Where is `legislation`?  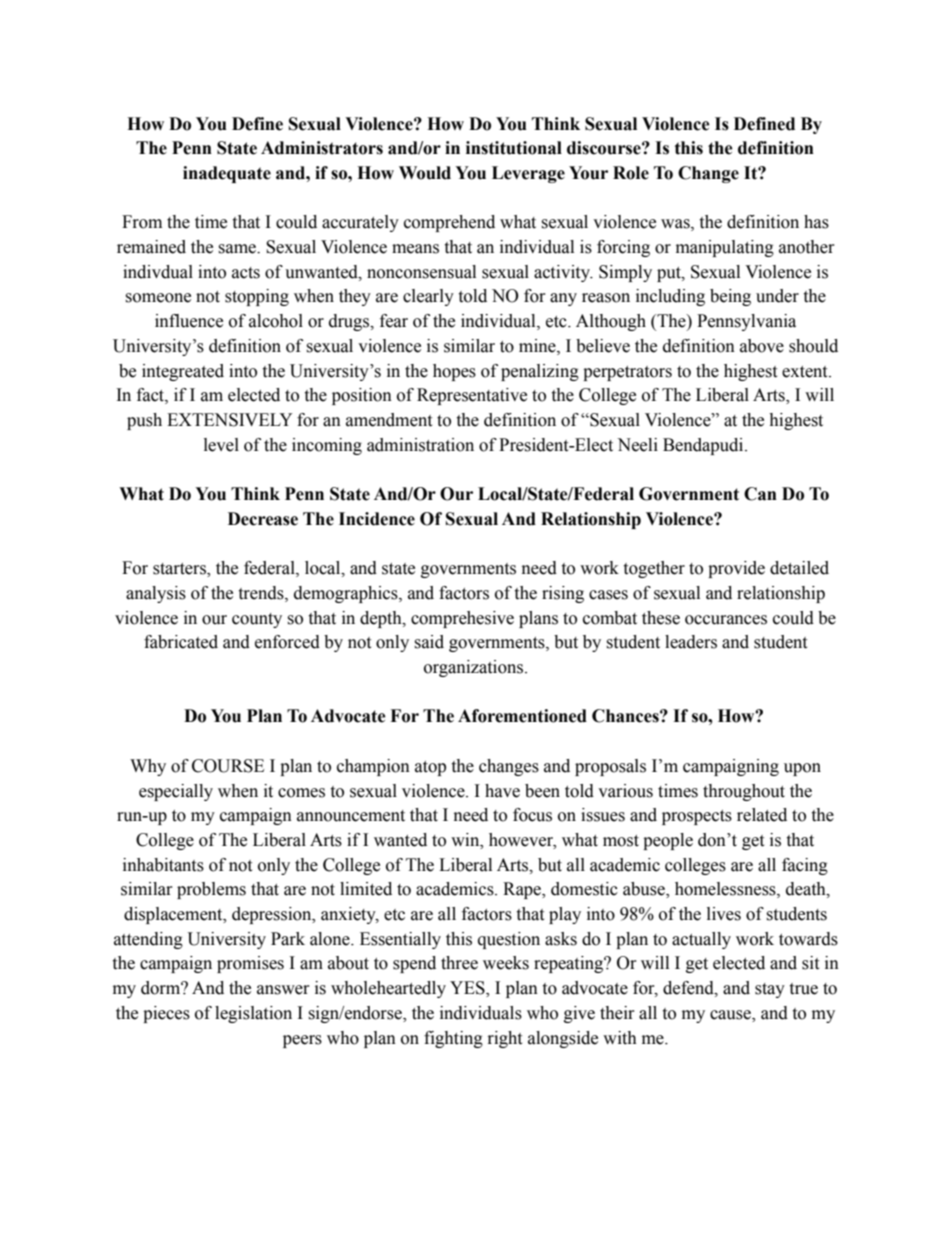
legislation is located at coordinates (253, 1014).
